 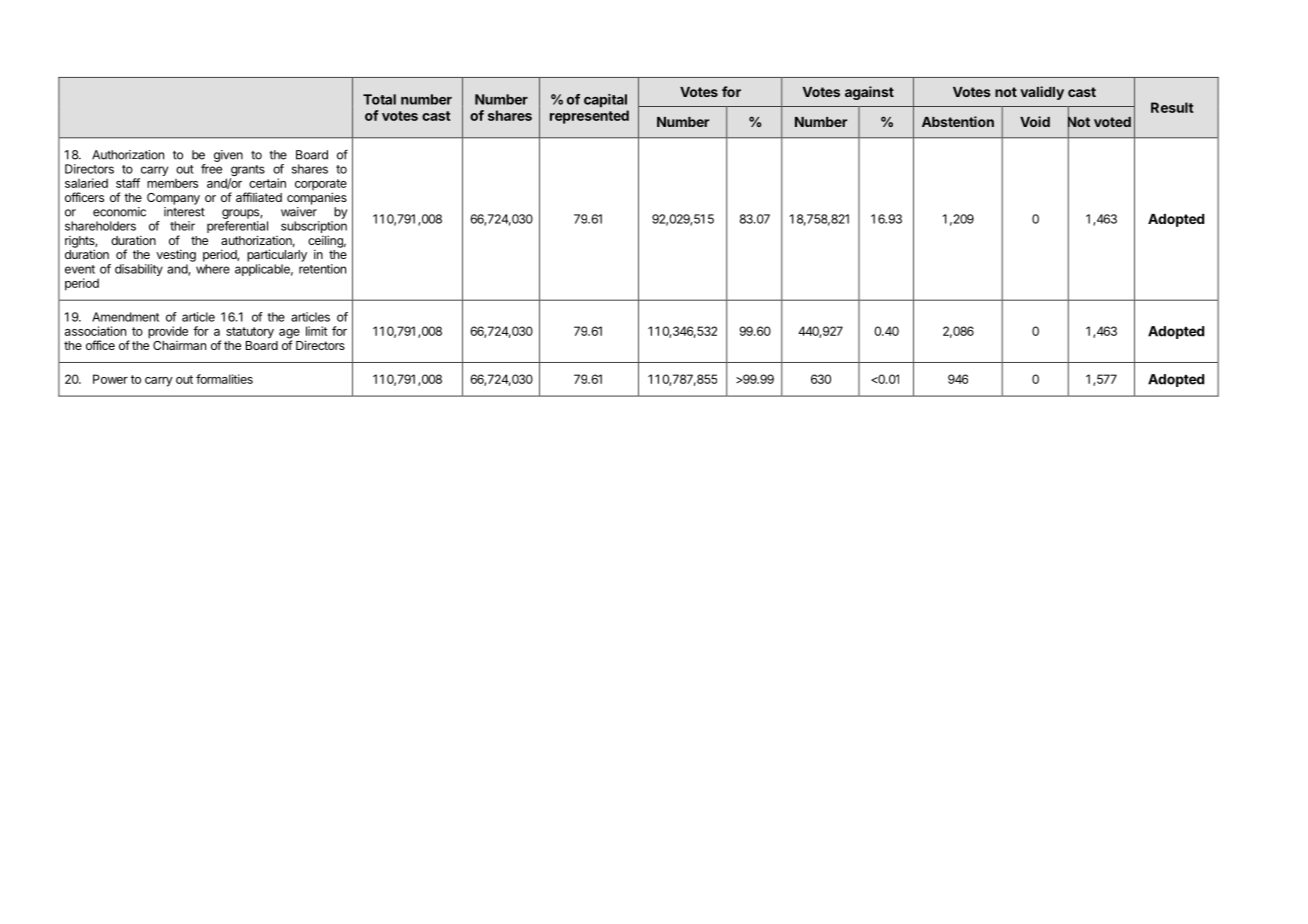 I want to click on represented, so click(x=589, y=117).
